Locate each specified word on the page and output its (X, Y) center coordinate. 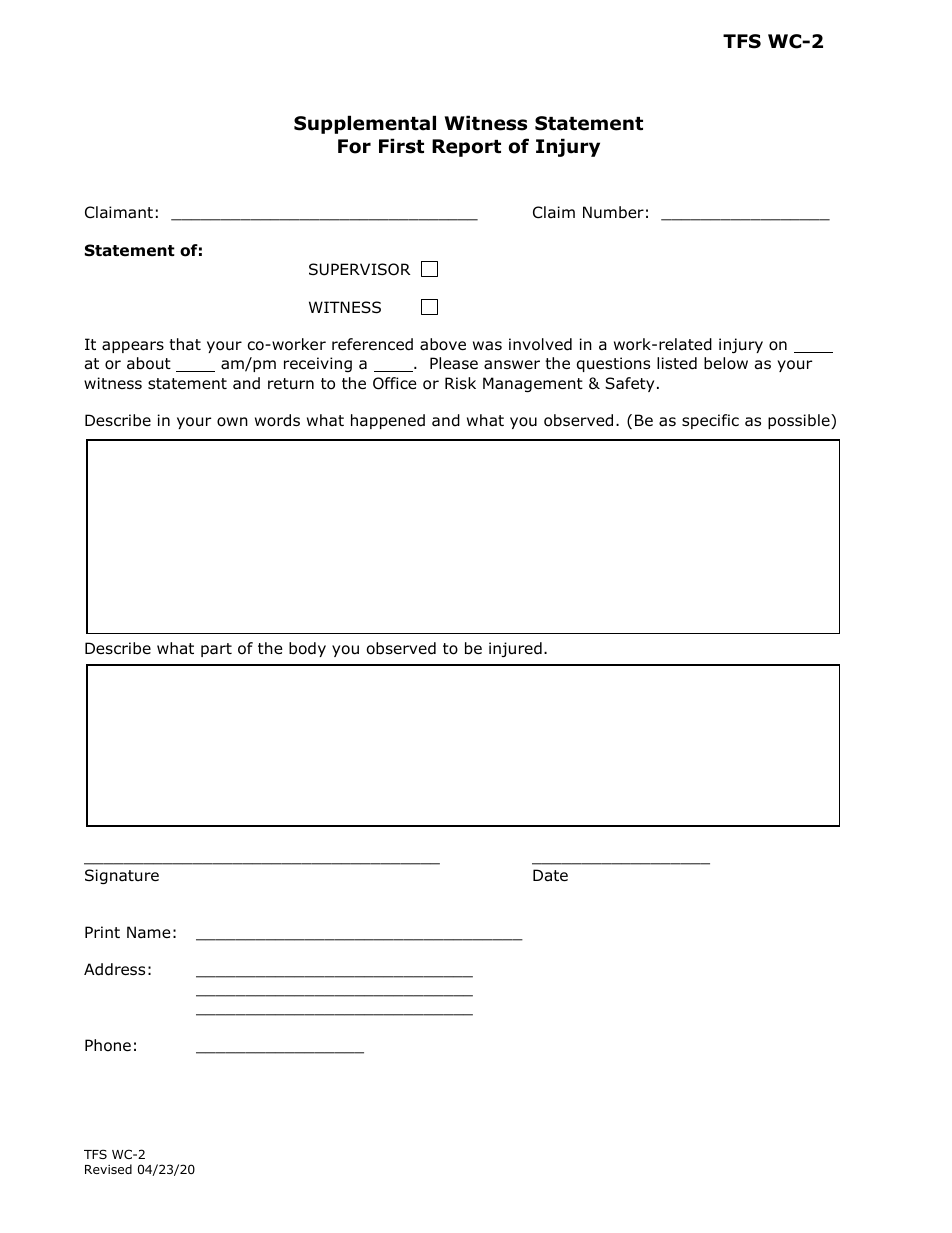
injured (515, 649)
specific (710, 421)
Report (466, 148)
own (232, 422)
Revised (108, 1169)
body (307, 649)
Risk (460, 383)
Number (613, 212)
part (216, 650)
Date (550, 875)
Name (149, 932)
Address (114, 969)
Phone (108, 1045)
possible (800, 421)
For (354, 146)
